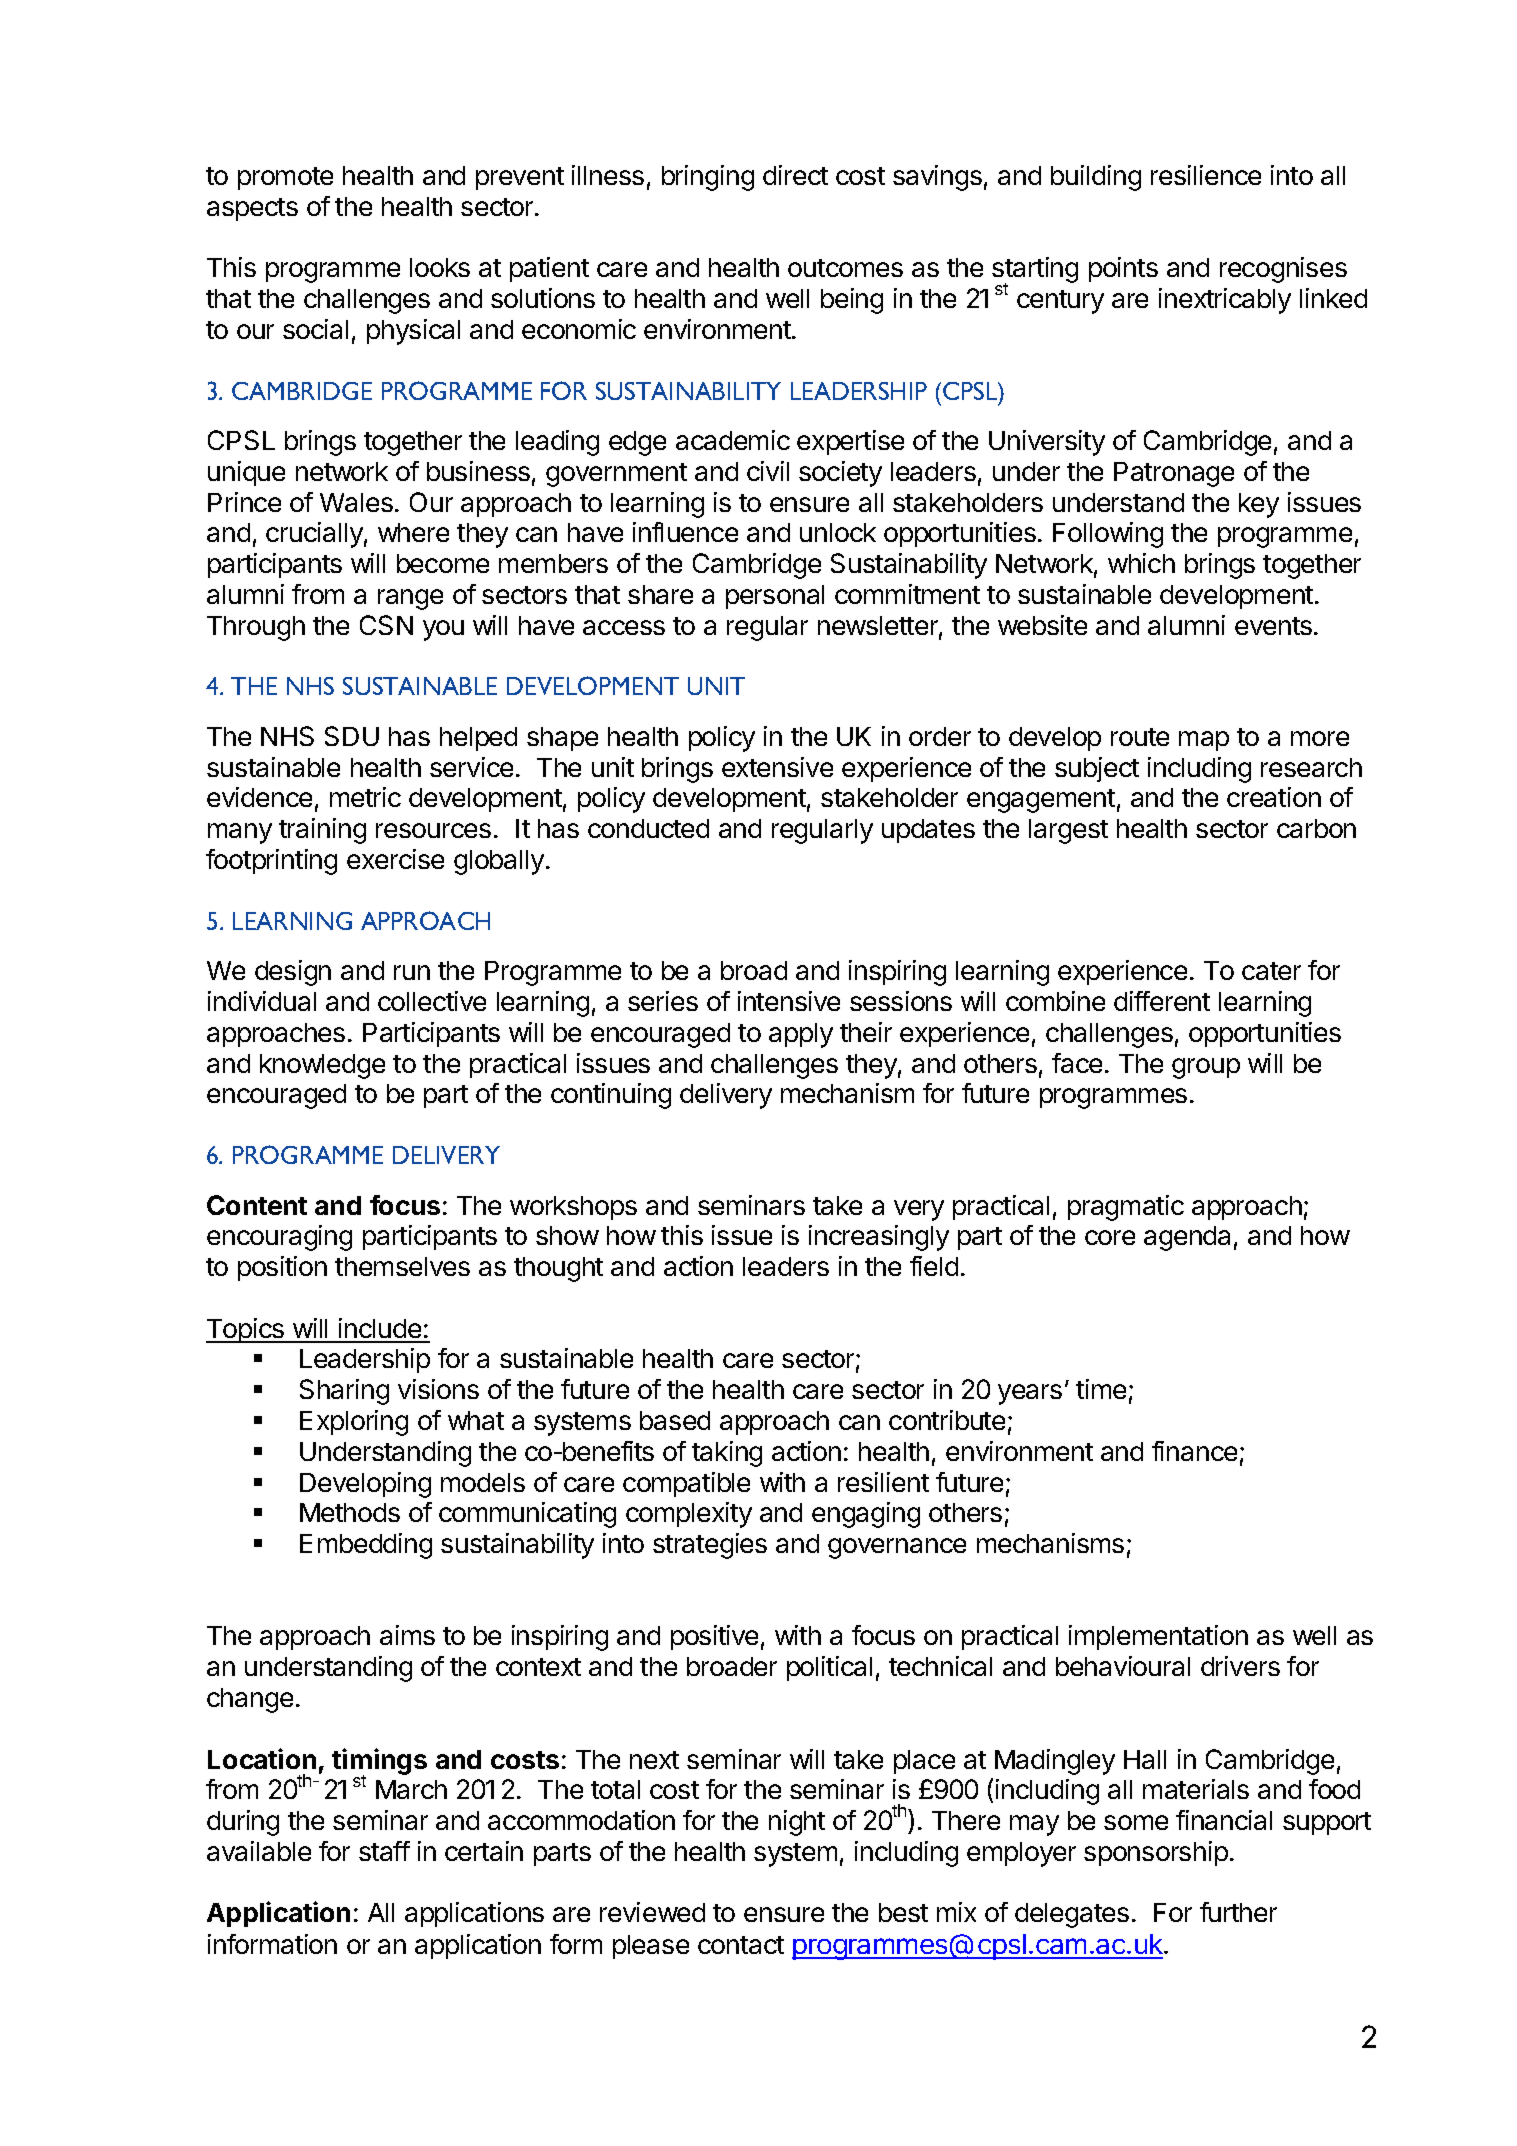  What do you see at coordinates (1206, 1068) in the screenshot?
I see `group` at bounding box center [1206, 1068].
